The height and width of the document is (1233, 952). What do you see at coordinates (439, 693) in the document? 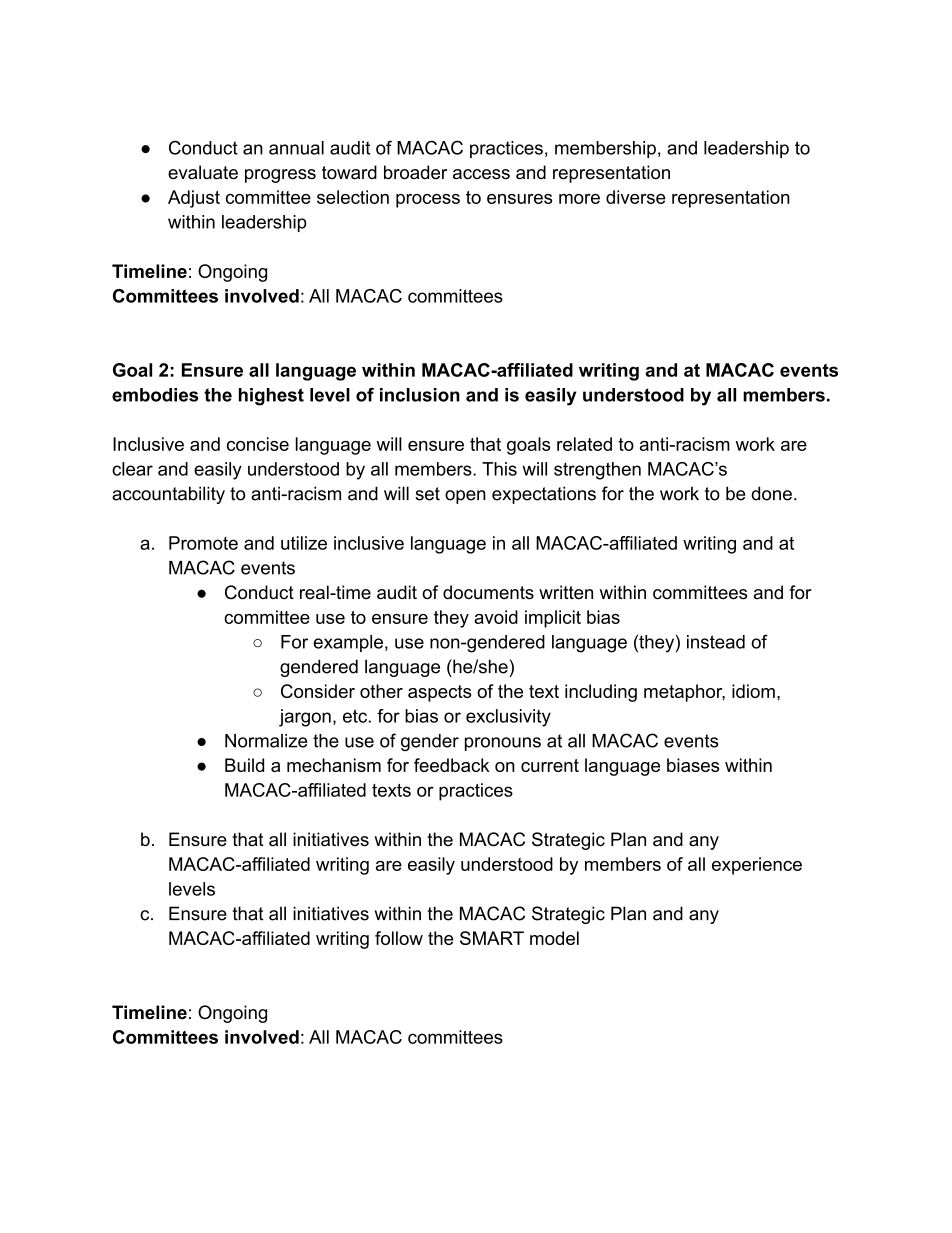
I see `aspects` at bounding box center [439, 693].
